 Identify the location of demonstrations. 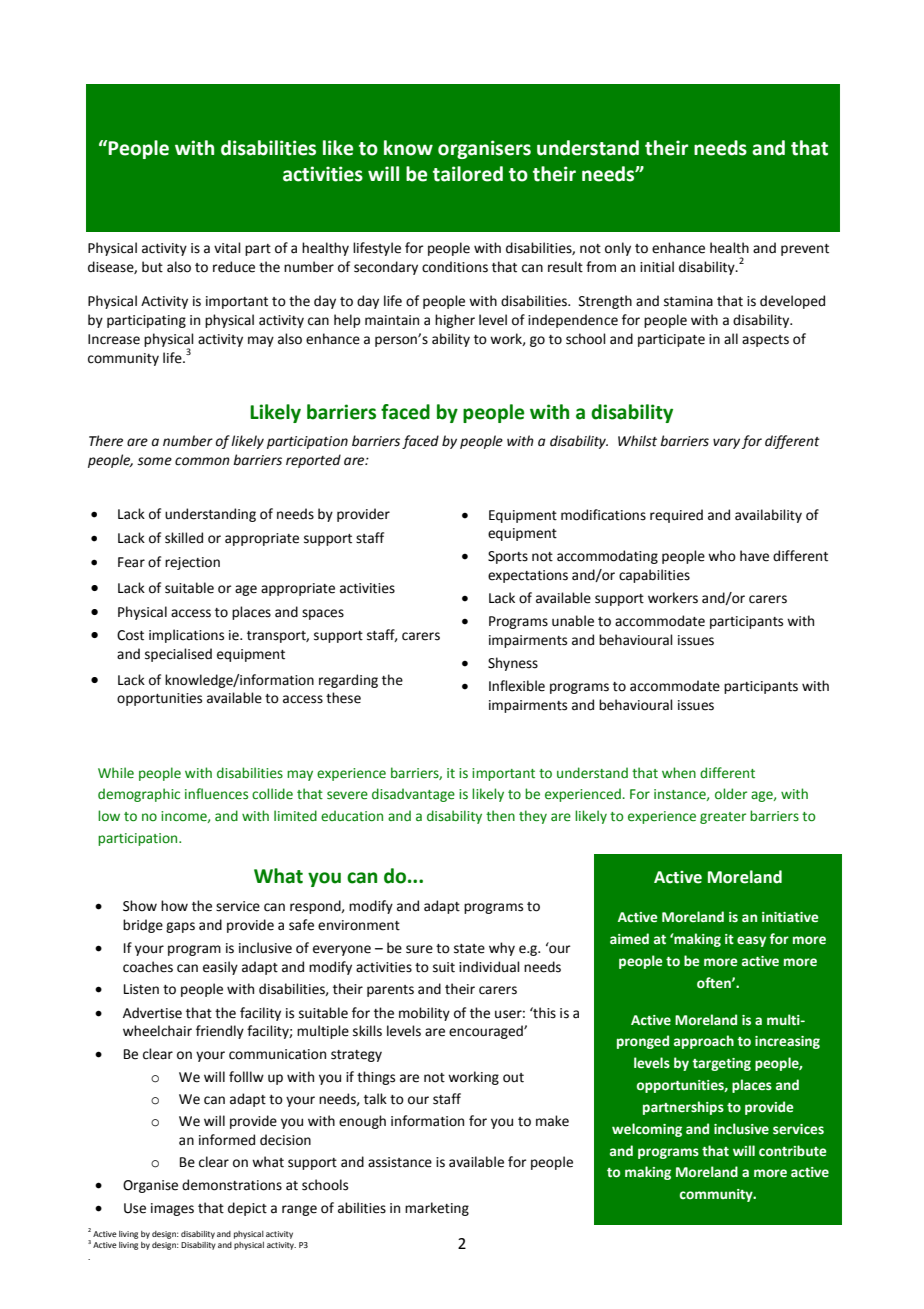
(232, 1185).
